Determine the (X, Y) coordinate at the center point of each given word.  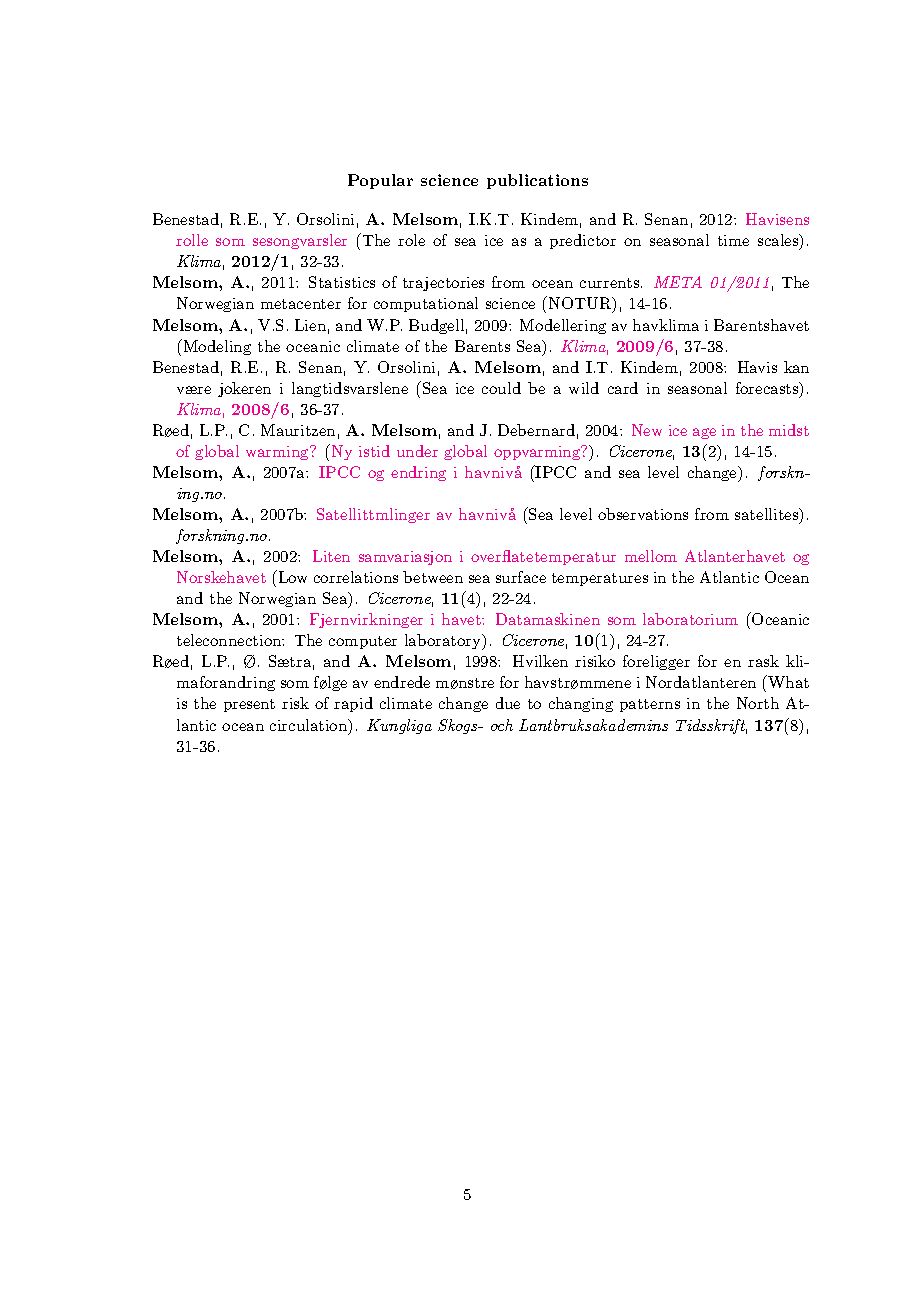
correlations (356, 577)
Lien (310, 325)
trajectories (443, 284)
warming (278, 453)
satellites (767, 514)
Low (291, 576)
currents (609, 283)
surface (521, 577)
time (733, 240)
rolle (192, 240)
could (501, 388)
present (249, 705)
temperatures (600, 579)
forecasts (768, 388)
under (417, 451)
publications (537, 181)
